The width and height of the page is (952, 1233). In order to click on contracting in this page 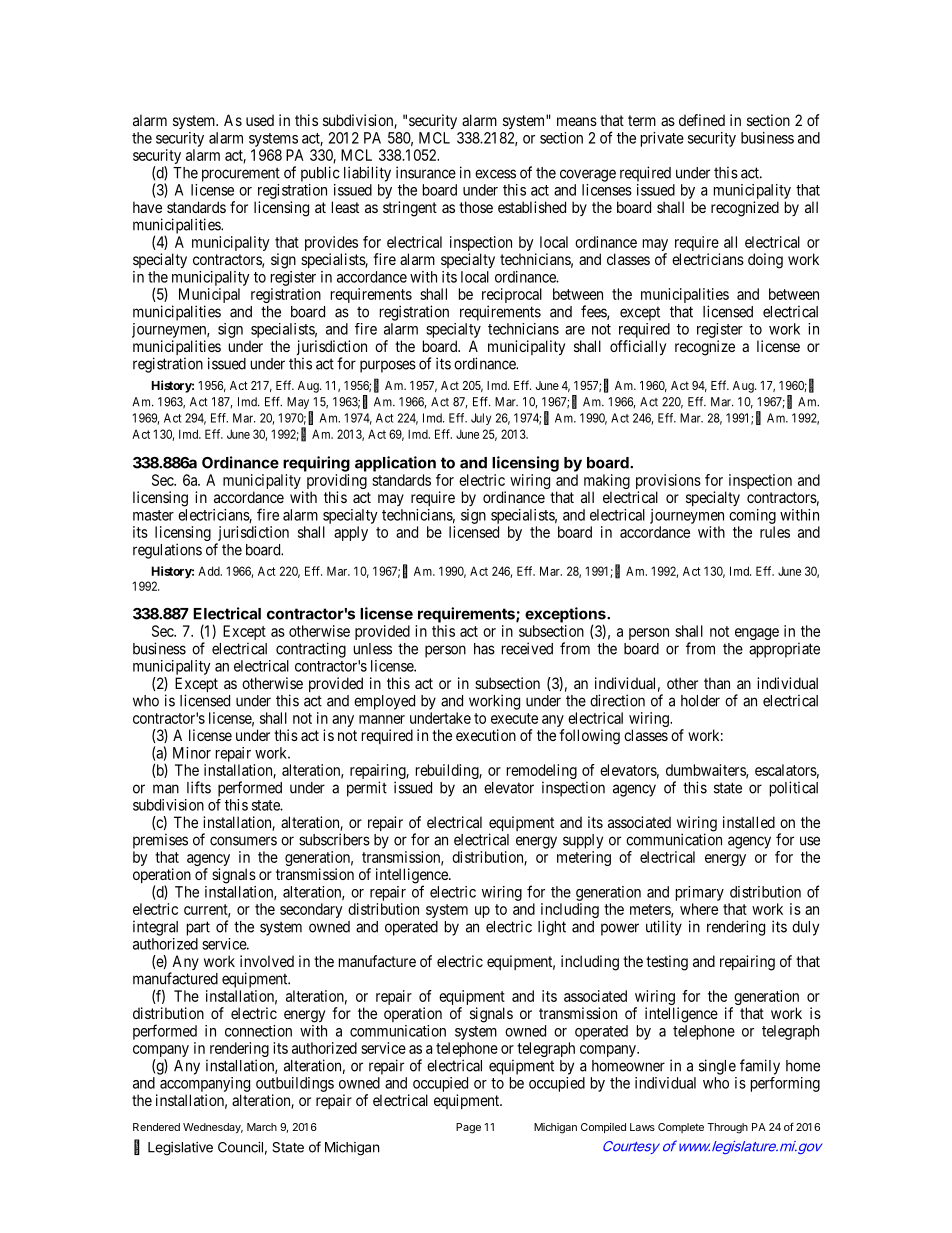, I will do `click(311, 650)`.
